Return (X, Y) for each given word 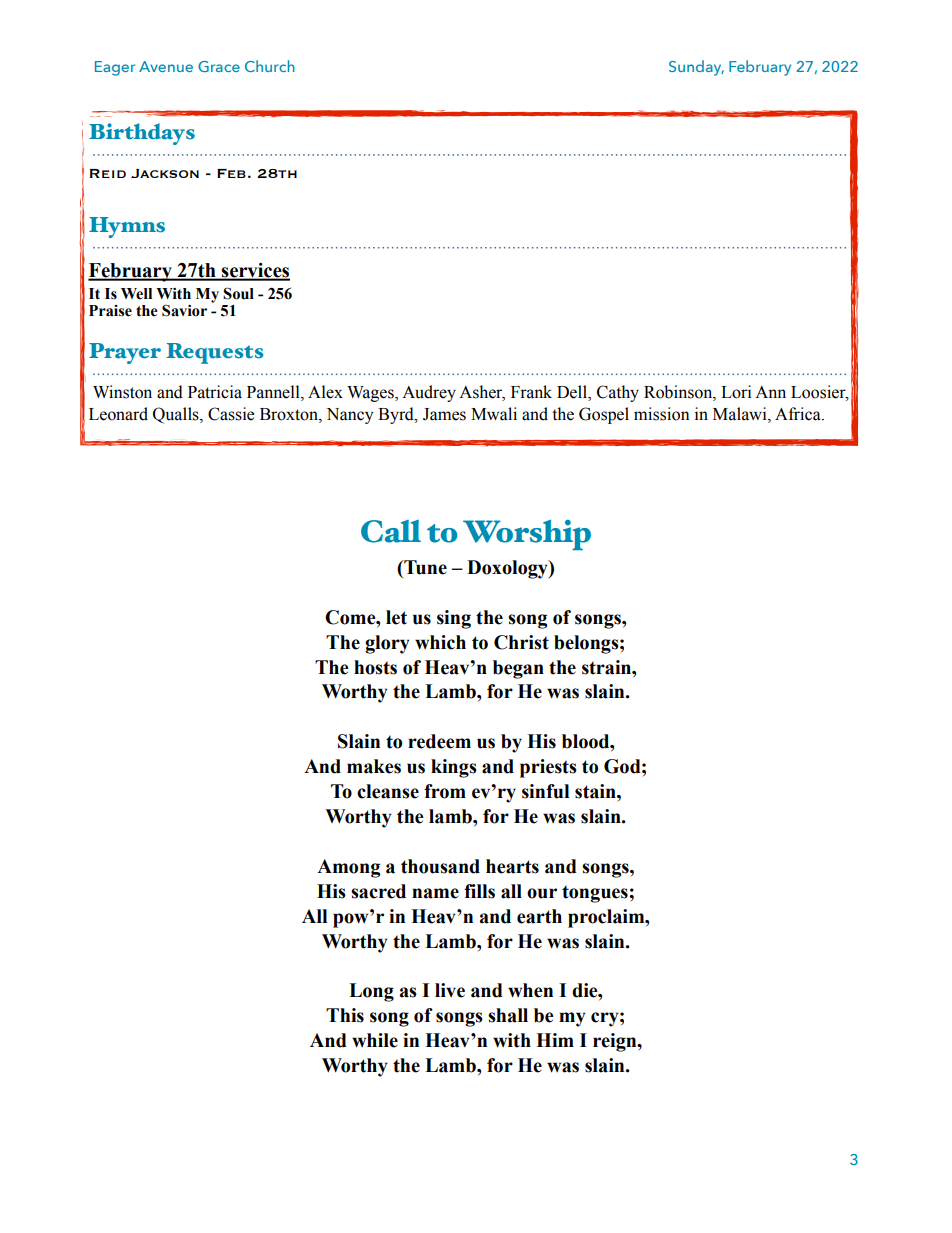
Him (555, 1040)
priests (548, 768)
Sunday (696, 68)
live (450, 990)
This (345, 1015)
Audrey (429, 393)
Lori (736, 392)
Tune (424, 567)
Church (270, 66)
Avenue (166, 66)
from (445, 791)
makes (374, 766)
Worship (527, 535)
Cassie (231, 414)
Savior (184, 310)
